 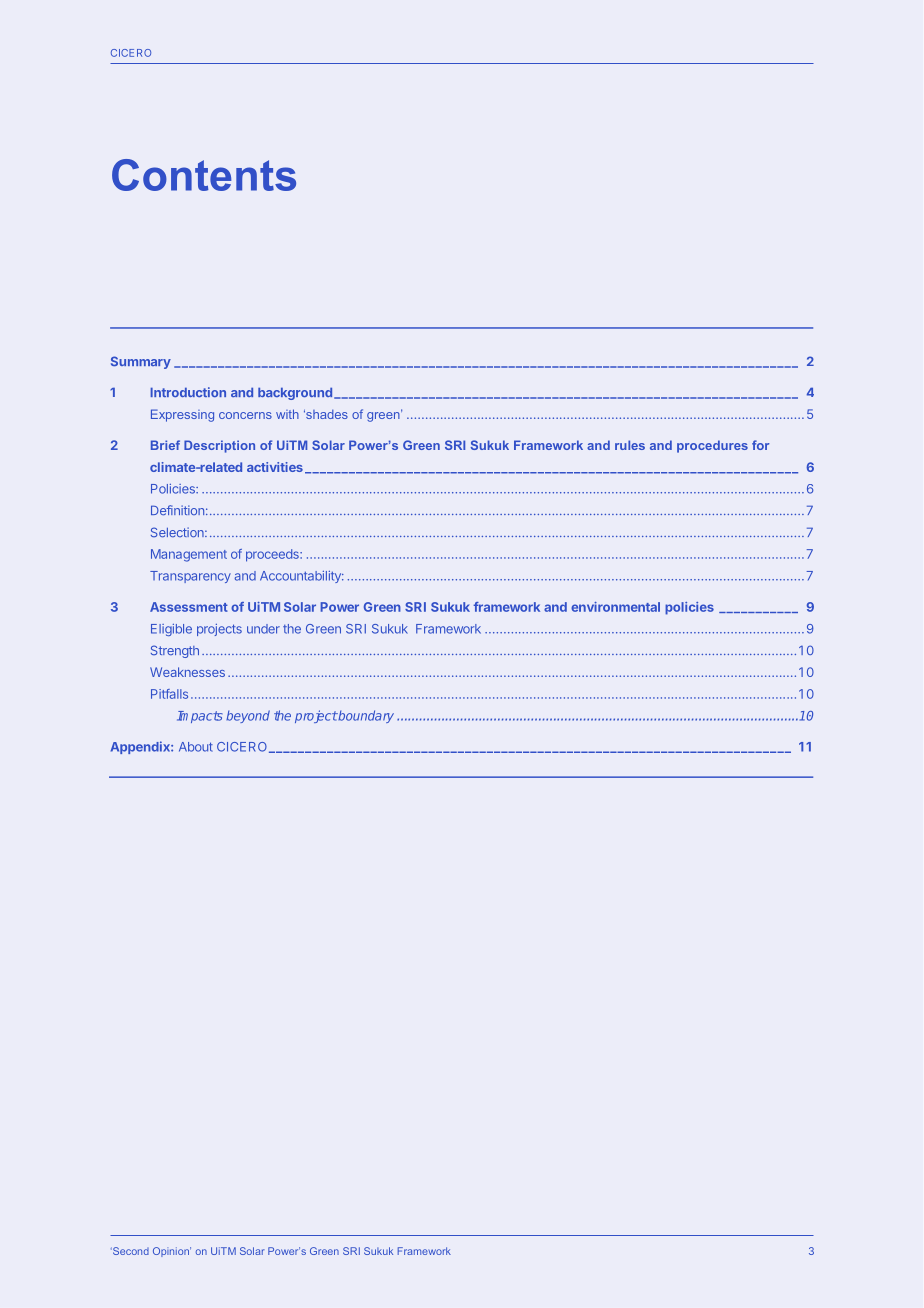 I want to click on for, so click(x=760, y=445).
